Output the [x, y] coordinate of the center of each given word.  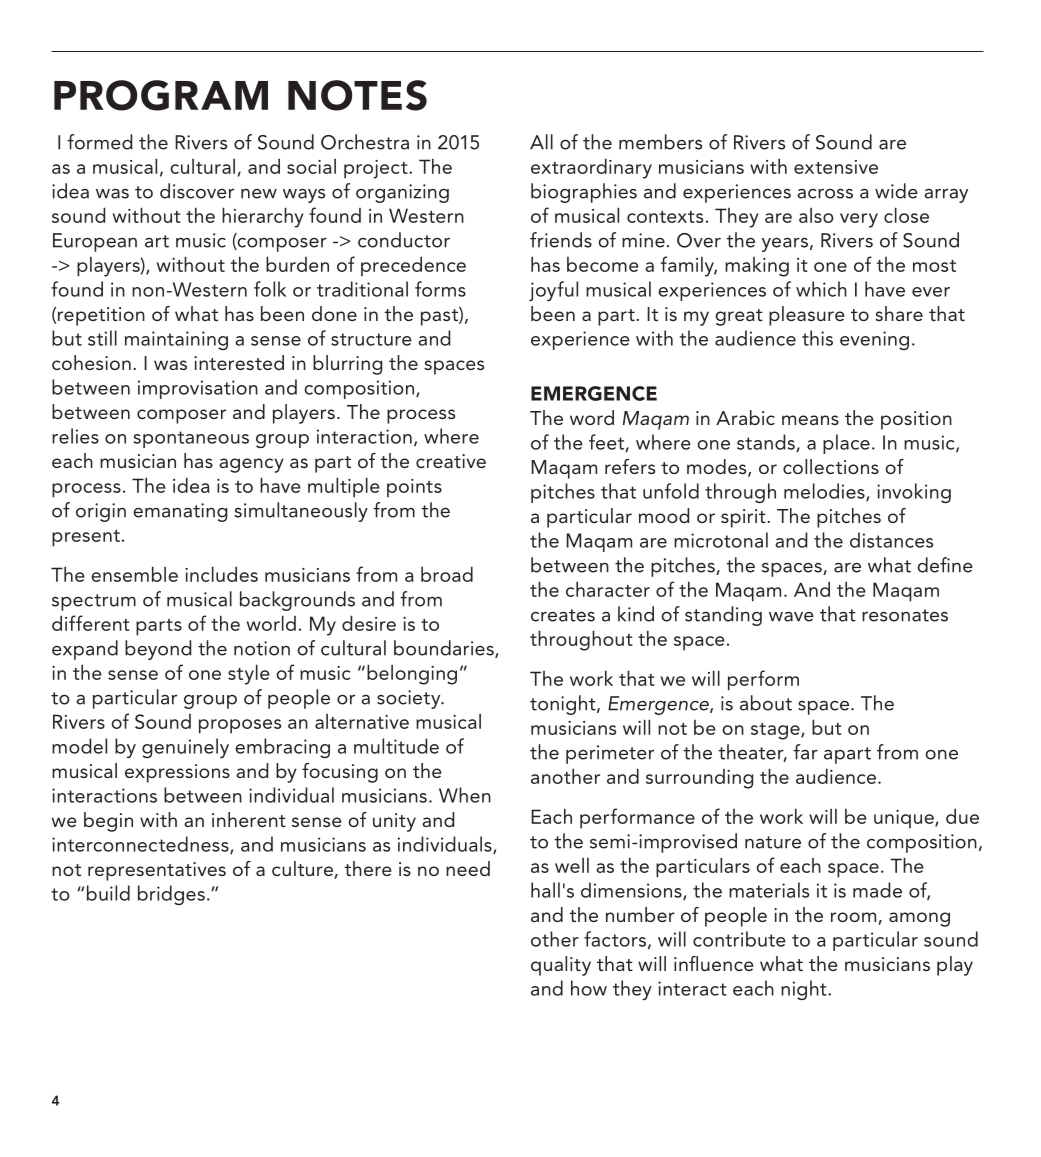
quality [561, 966]
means [810, 420]
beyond [158, 650]
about [766, 703]
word [592, 417]
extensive [836, 167]
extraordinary [591, 168]
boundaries [445, 649]
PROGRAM [161, 95]
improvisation [198, 389]
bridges [171, 895]
